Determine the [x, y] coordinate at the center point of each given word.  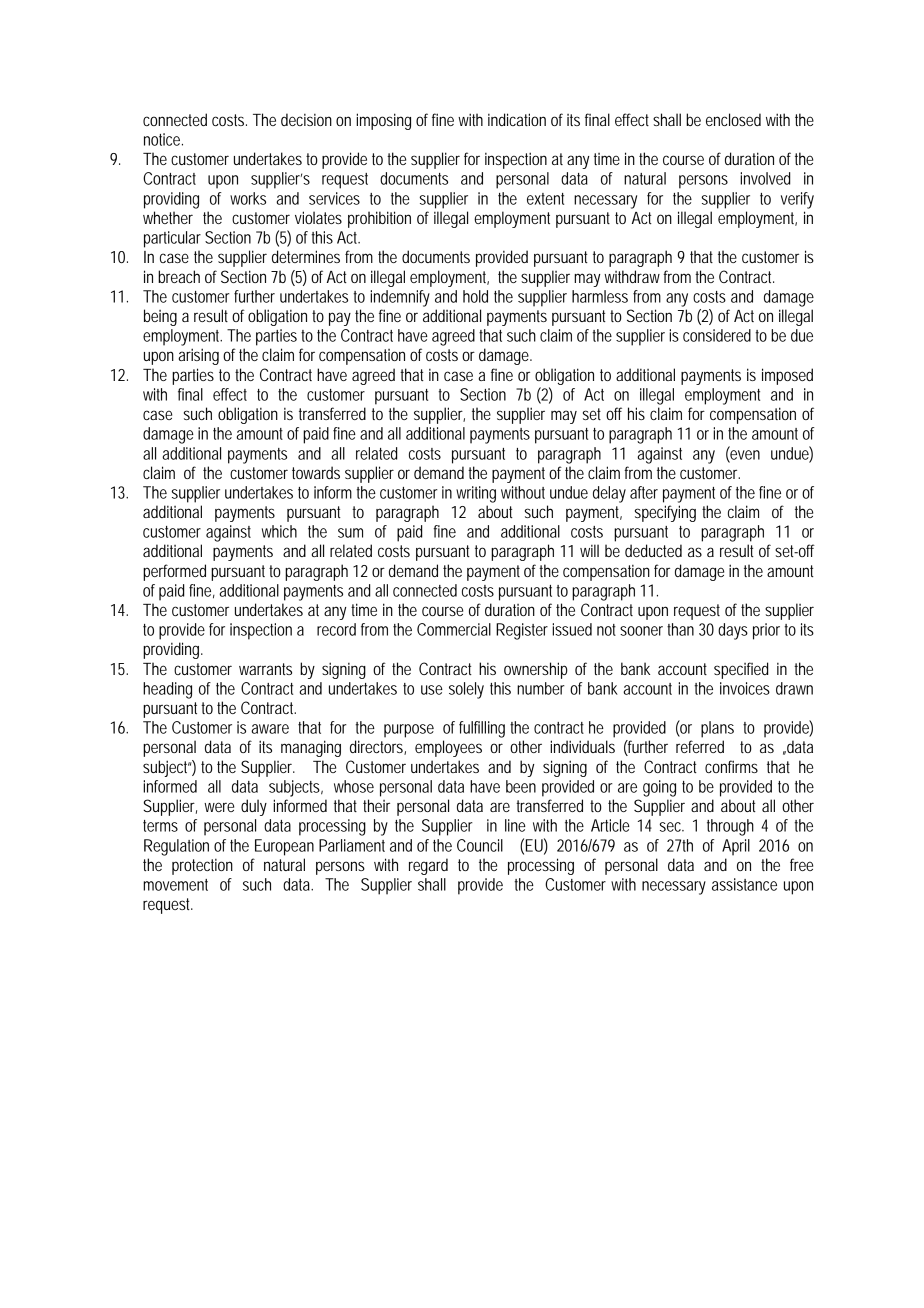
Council [480, 845]
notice [163, 139]
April [736, 847]
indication [517, 119]
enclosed [733, 119]
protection [202, 867]
